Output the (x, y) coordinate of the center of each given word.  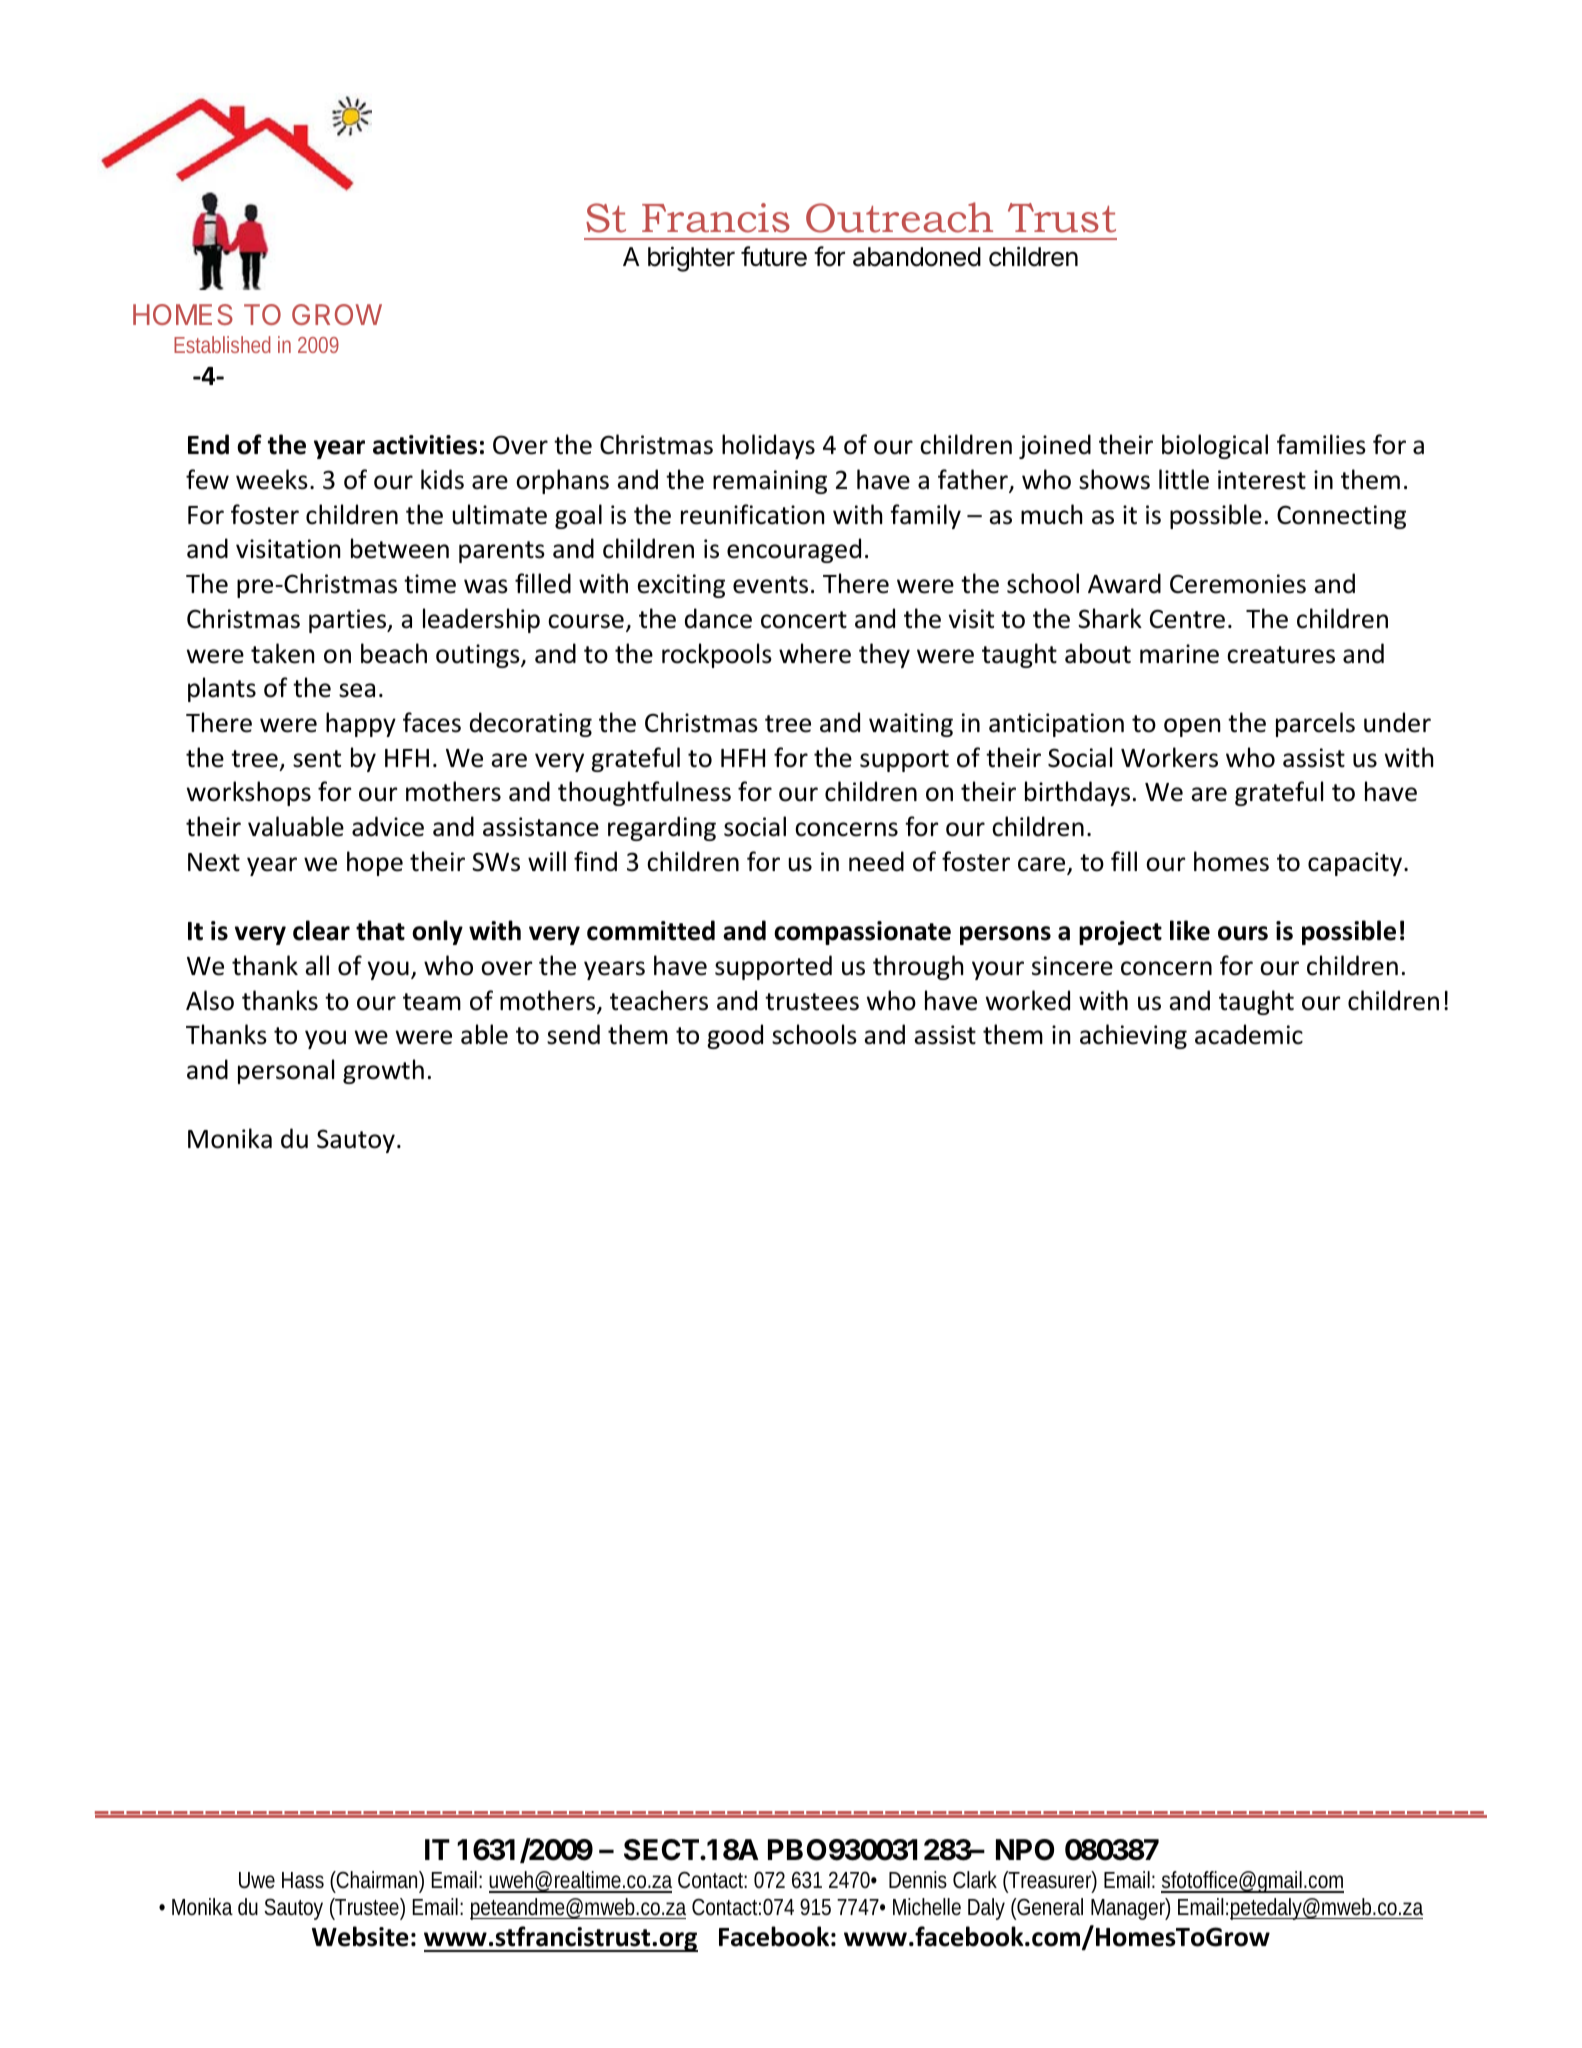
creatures (1281, 655)
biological (1215, 446)
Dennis (918, 1880)
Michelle (927, 1907)
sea (357, 690)
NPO (1025, 1850)
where (815, 653)
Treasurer (1052, 1881)
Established (222, 344)
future (774, 256)
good (735, 1036)
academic (1249, 1034)
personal (286, 1071)
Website (360, 1936)
